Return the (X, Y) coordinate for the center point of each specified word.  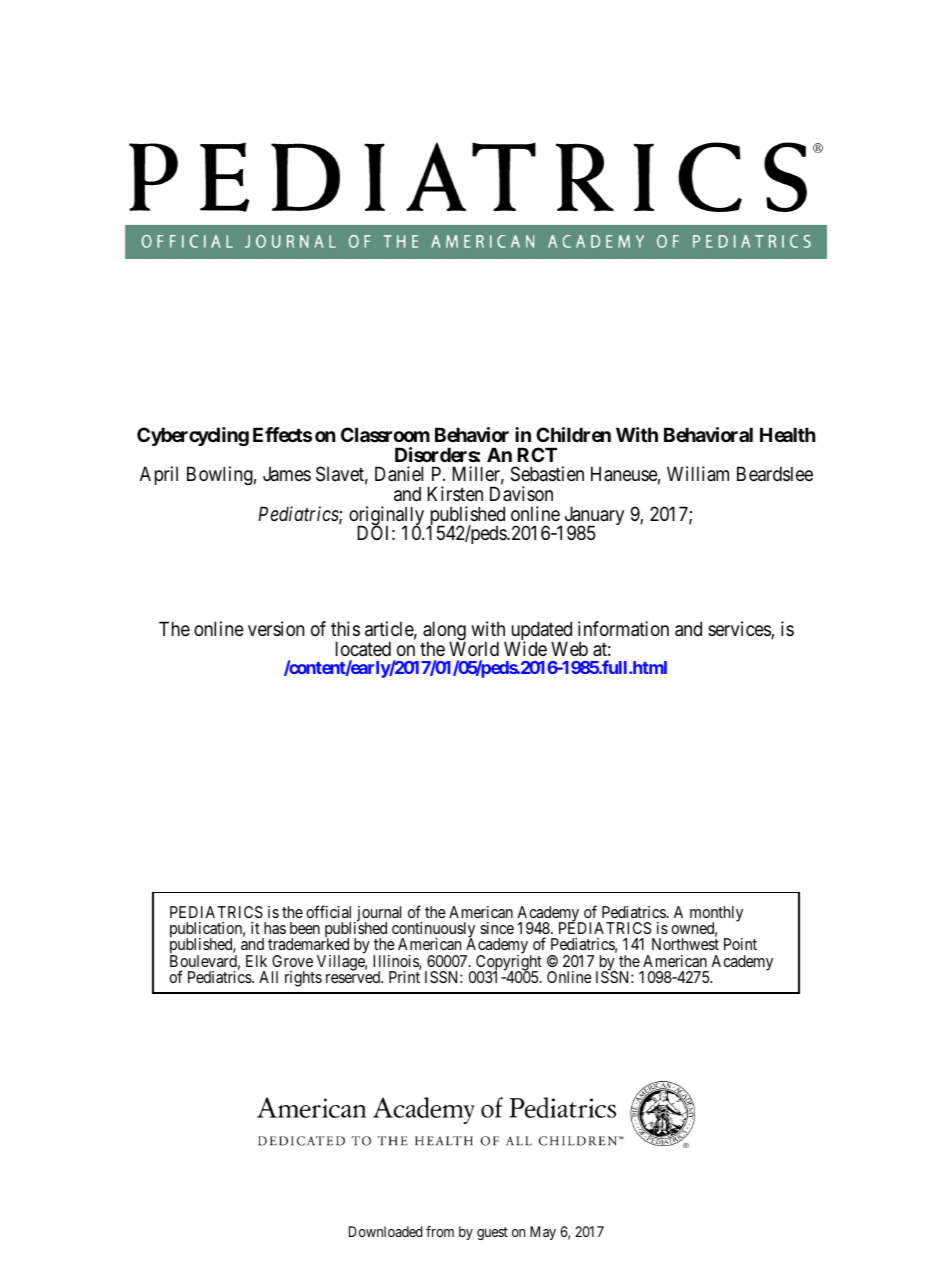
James (287, 474)
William (698, 474)
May (543, 1233)
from (440, 1231)
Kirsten (455, 493)
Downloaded (386, 1231)
